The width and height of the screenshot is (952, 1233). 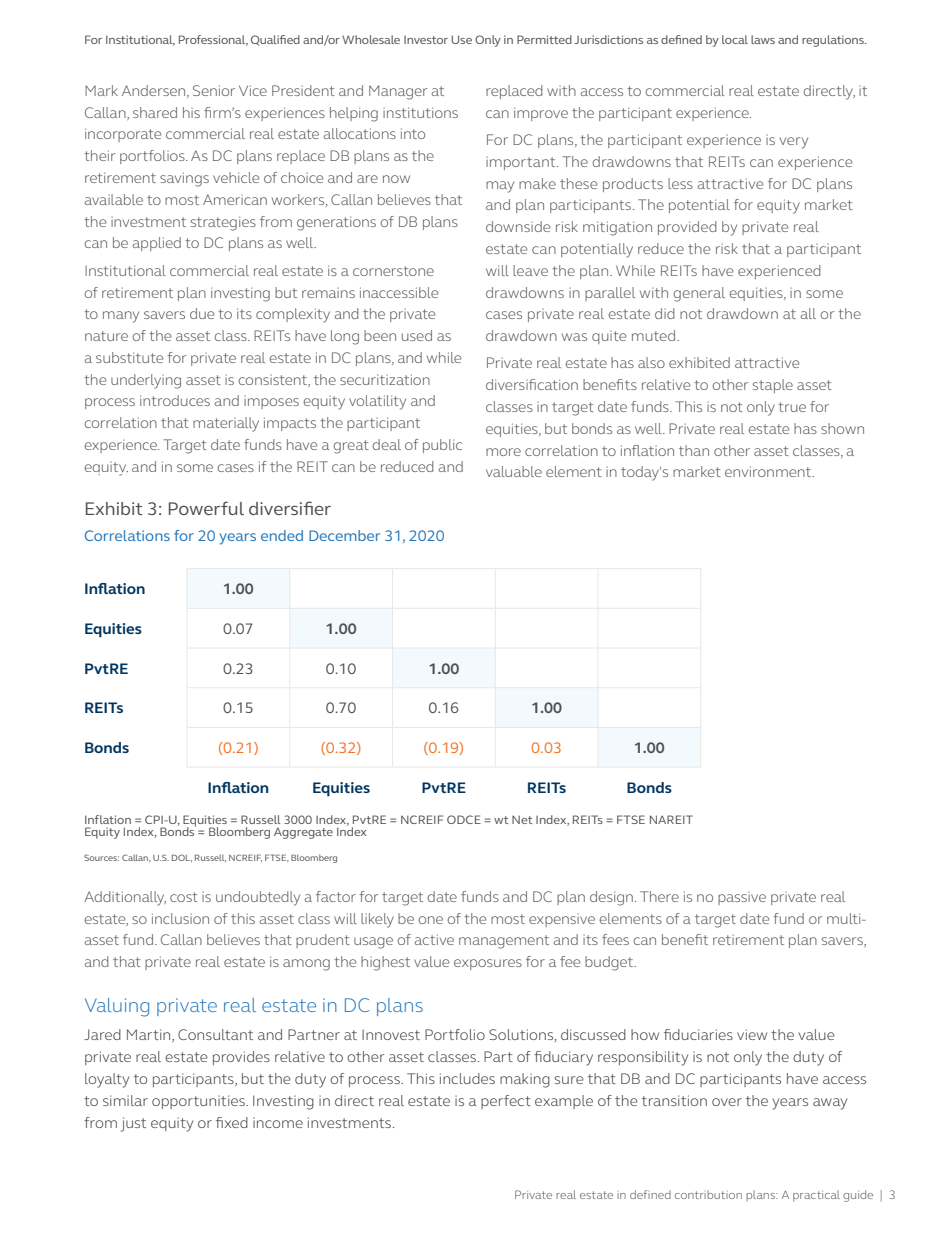 I want to click on practical, so click(x=816, y=1196).
